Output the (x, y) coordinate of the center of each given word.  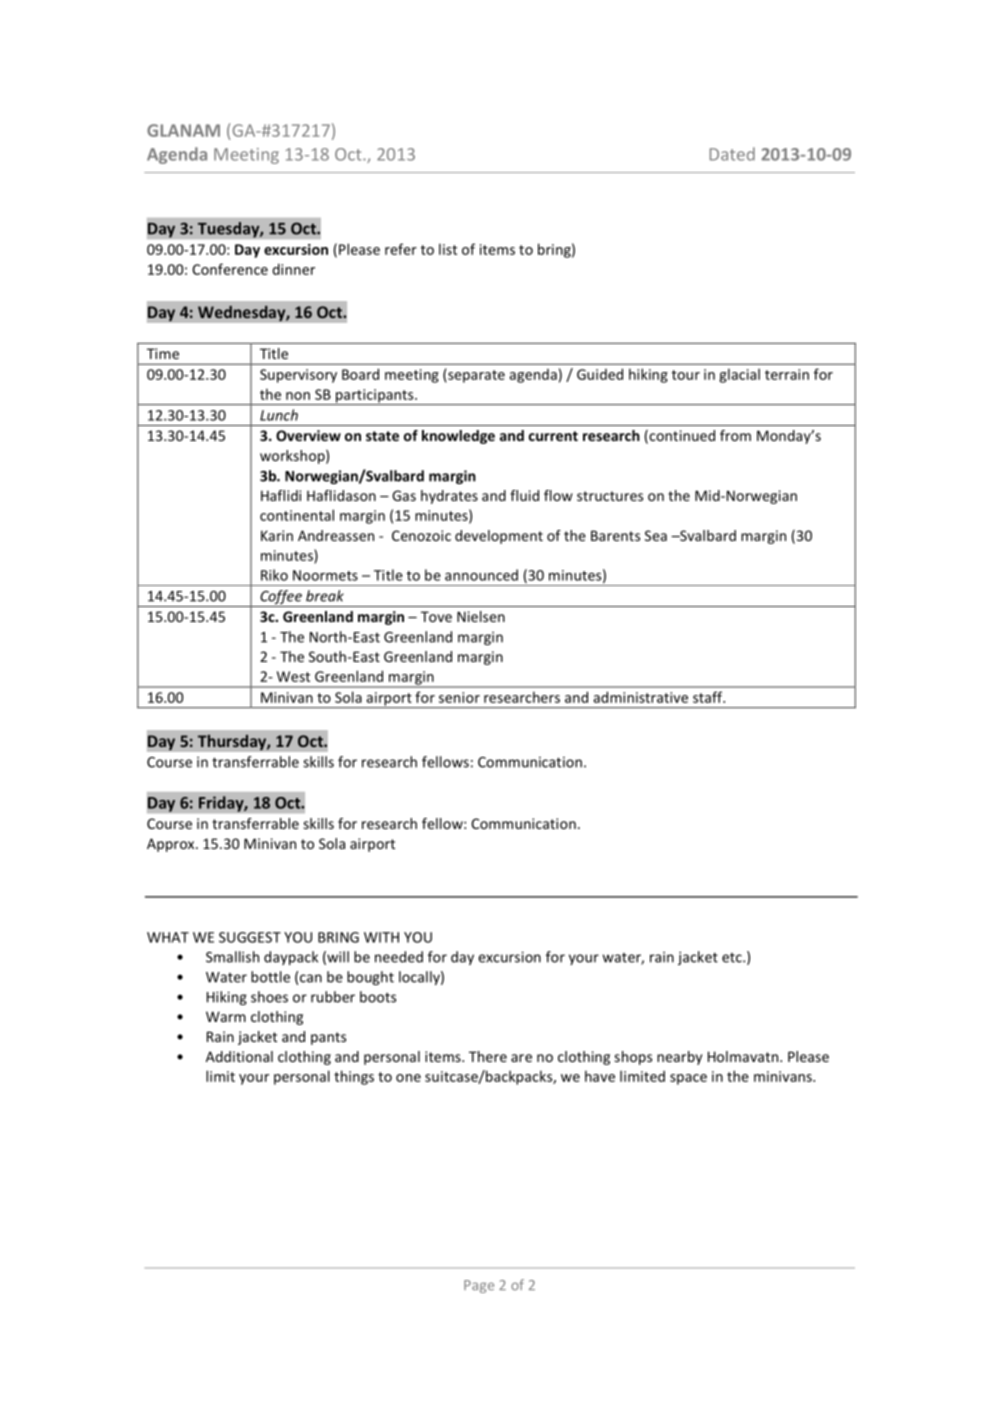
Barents (615, 535)
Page (479, 1286)
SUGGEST (250, 937)
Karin (277, 535)
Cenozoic (421, 535)
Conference (230, 269)
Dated (732, 154)
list (448, 249)
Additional (239, 1056)
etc (733, 958)
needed (399, 957)
